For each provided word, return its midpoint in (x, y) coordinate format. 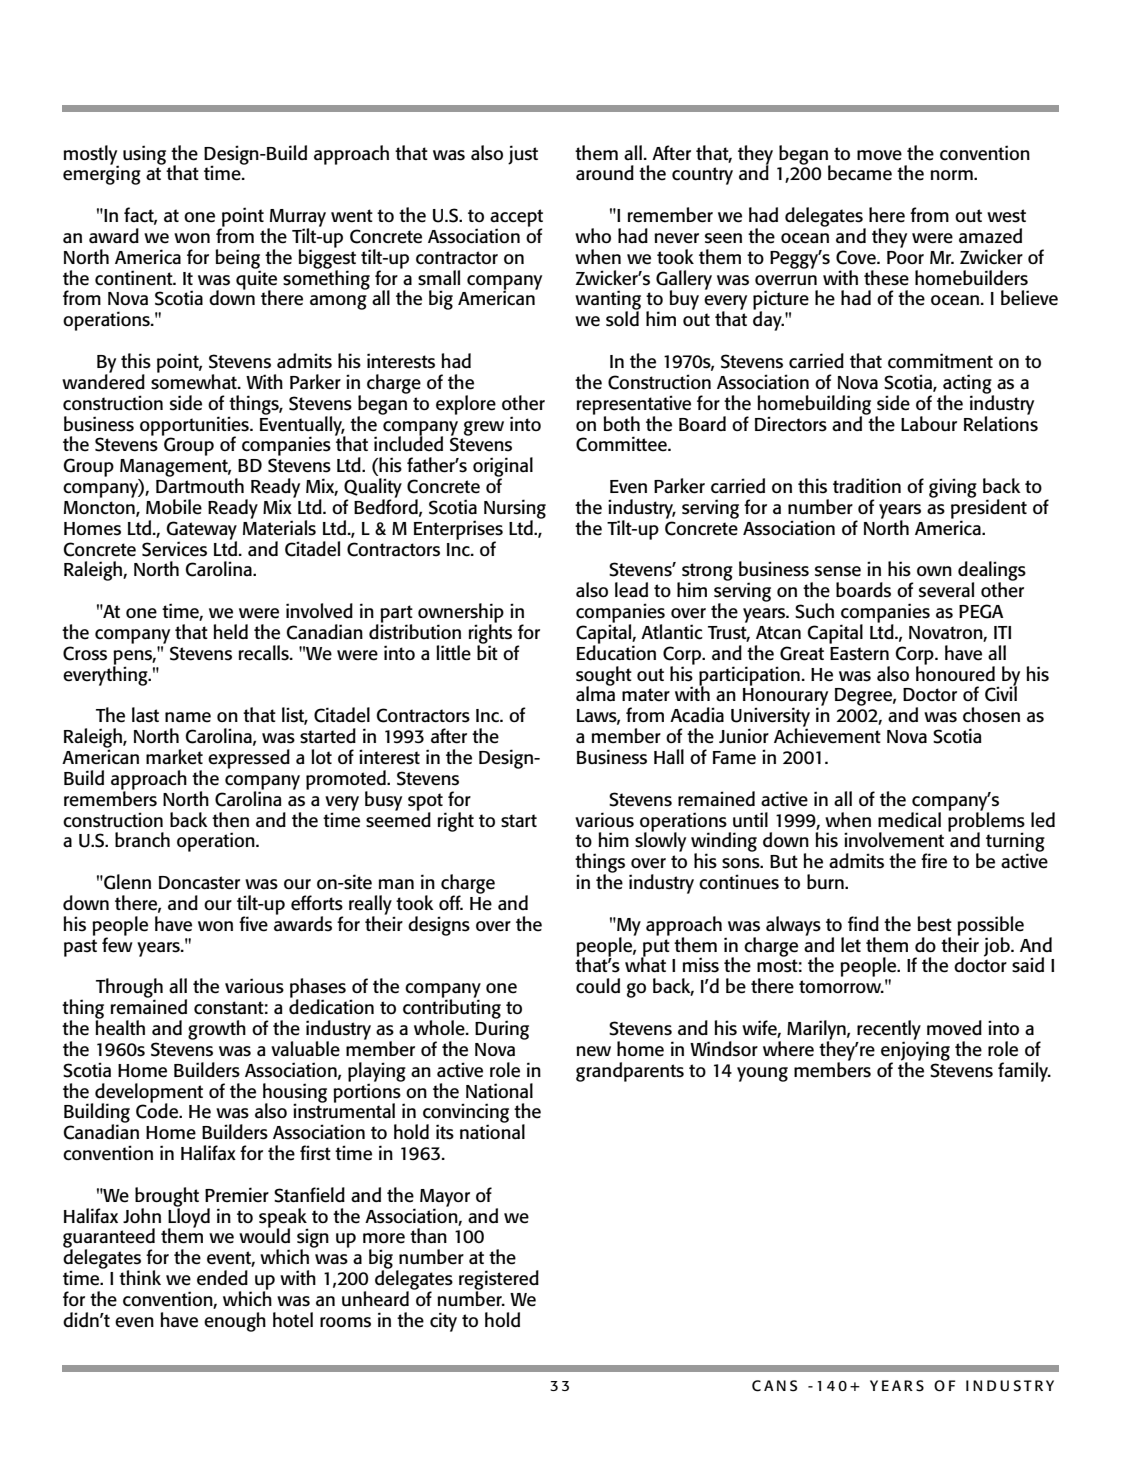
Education (616, 652)
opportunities (195, 427)
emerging (102, 174)
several (946, 590)
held (230, 632)
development (149, 1094)
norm (952, 175)
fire (934, 861)
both (621, 423)
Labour (929, 423)
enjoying (915, 1051)
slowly (660, 841)
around (605, 173)
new (593, 1051)
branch (142, 839)
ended (222, 1278)
